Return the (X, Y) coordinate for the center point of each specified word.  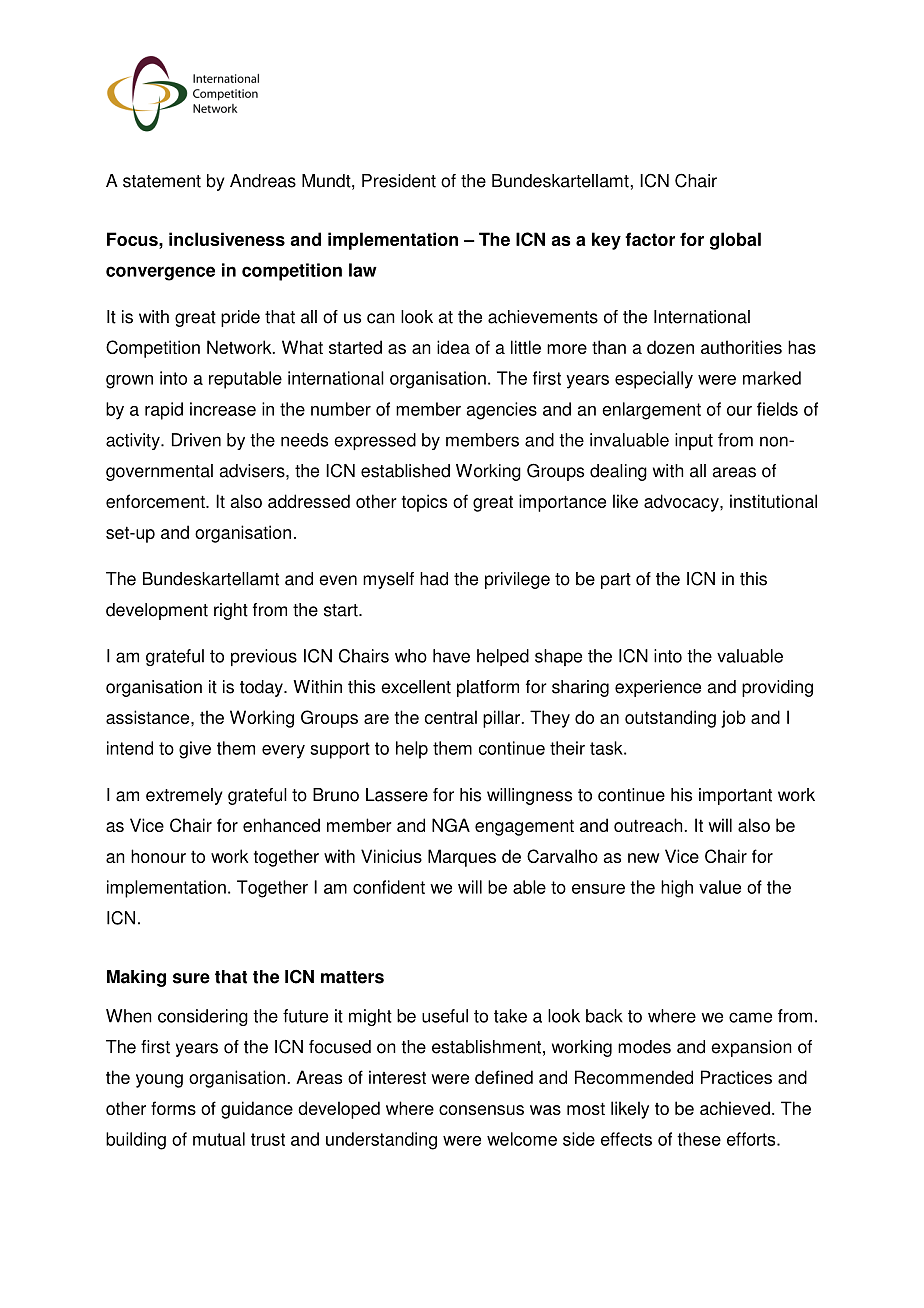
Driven (196, 440)
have (451, 656)
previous (264, 657)
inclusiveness (227, 239)
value (720, 887)
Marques (462, 858)
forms (173, 1108)
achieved (735, 1108)
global (735, 241)
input (694, 441)
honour (158, 856)
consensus (481, 1110)
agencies (502, 411)
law (363, 270)
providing (777, 688)
